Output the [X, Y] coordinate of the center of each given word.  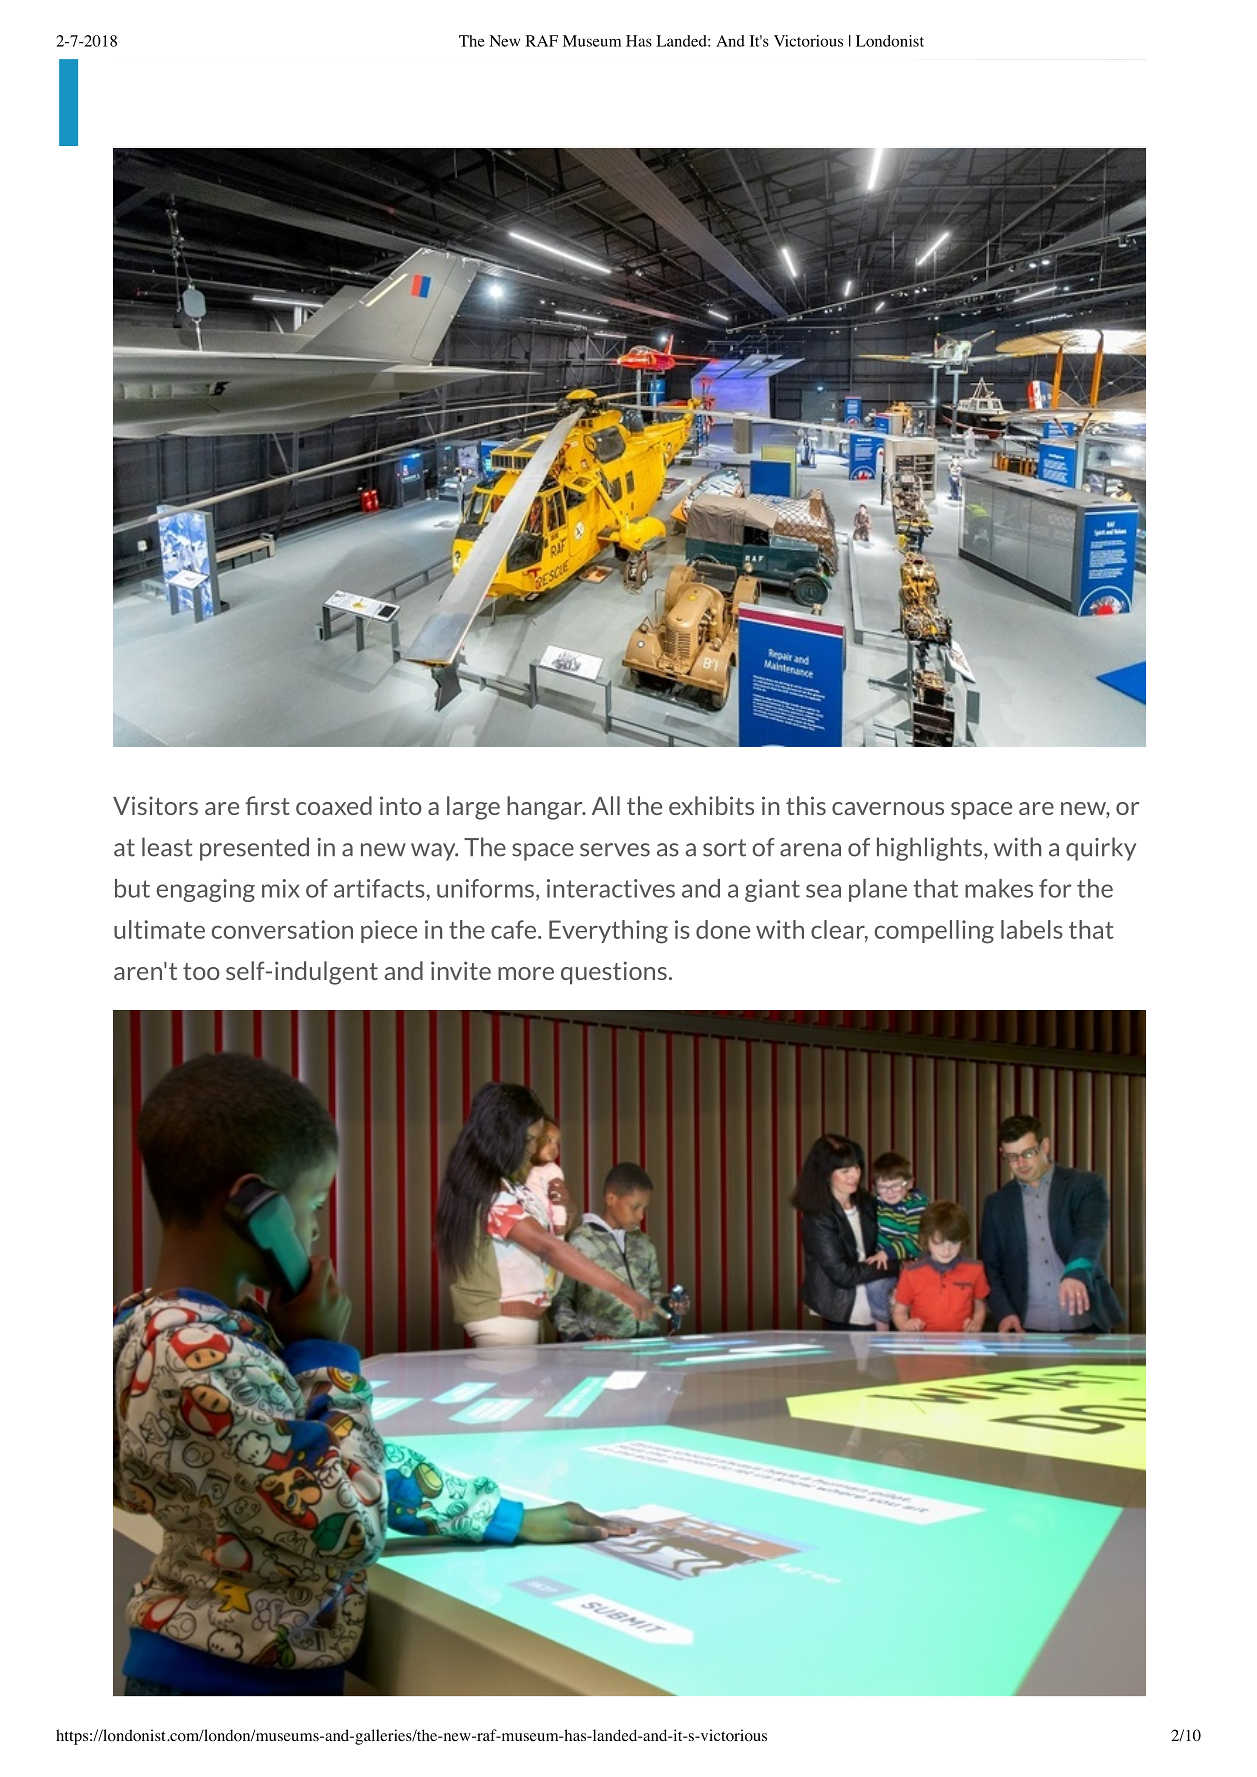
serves [615, 850]
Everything [608, 932]
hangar [546, 808]
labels [1032, 929]
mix [281, 888]
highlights [931, 849]
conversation [282, 929]
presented [254, 849]
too [201, 971]
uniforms [485, 888]
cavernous [888, 808]
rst [275, 806]
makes [999, 888]
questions [614, 973]
